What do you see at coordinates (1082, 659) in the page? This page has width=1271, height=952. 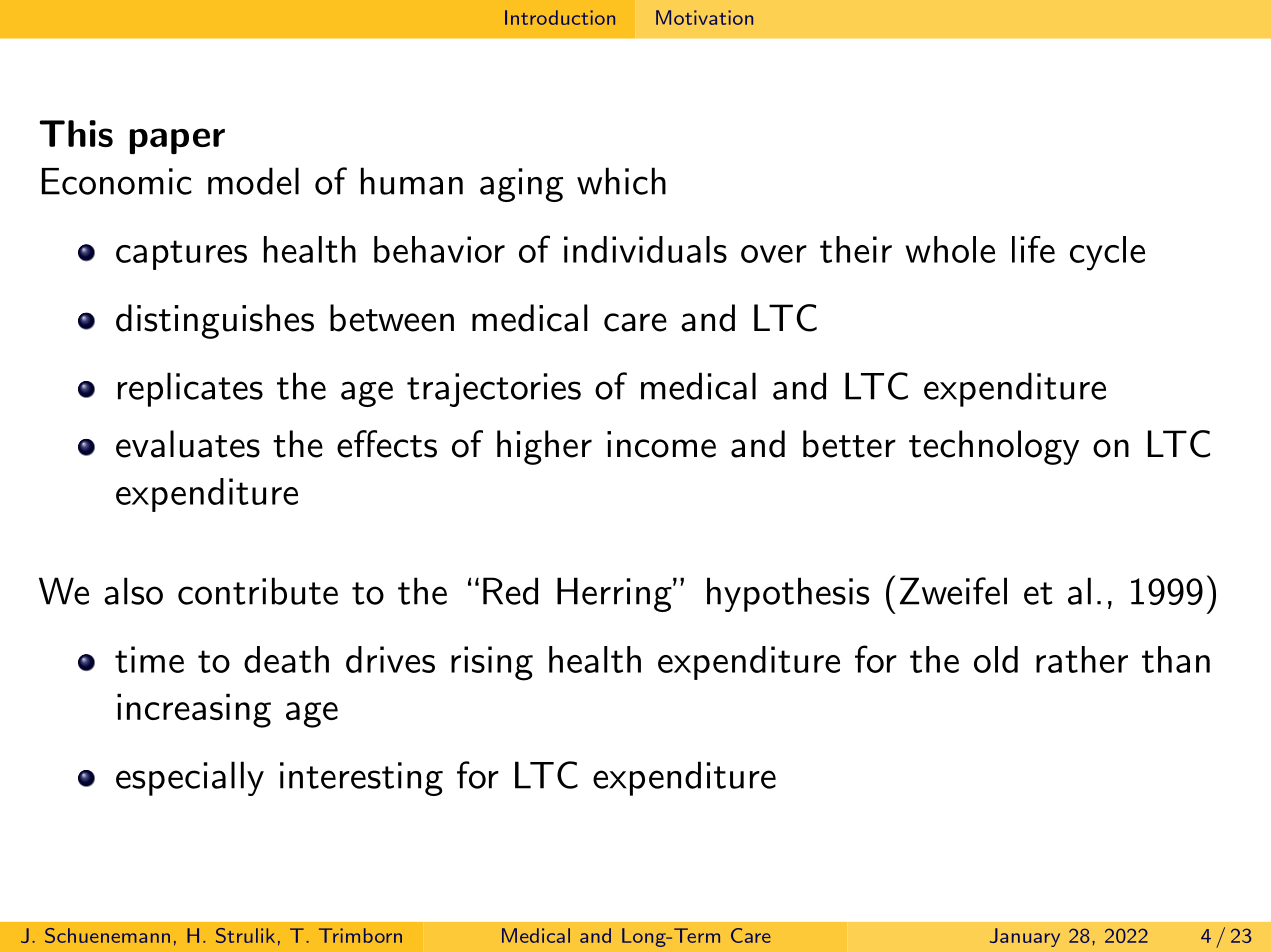 I see `rather` at bounding box center [1082, 659].
